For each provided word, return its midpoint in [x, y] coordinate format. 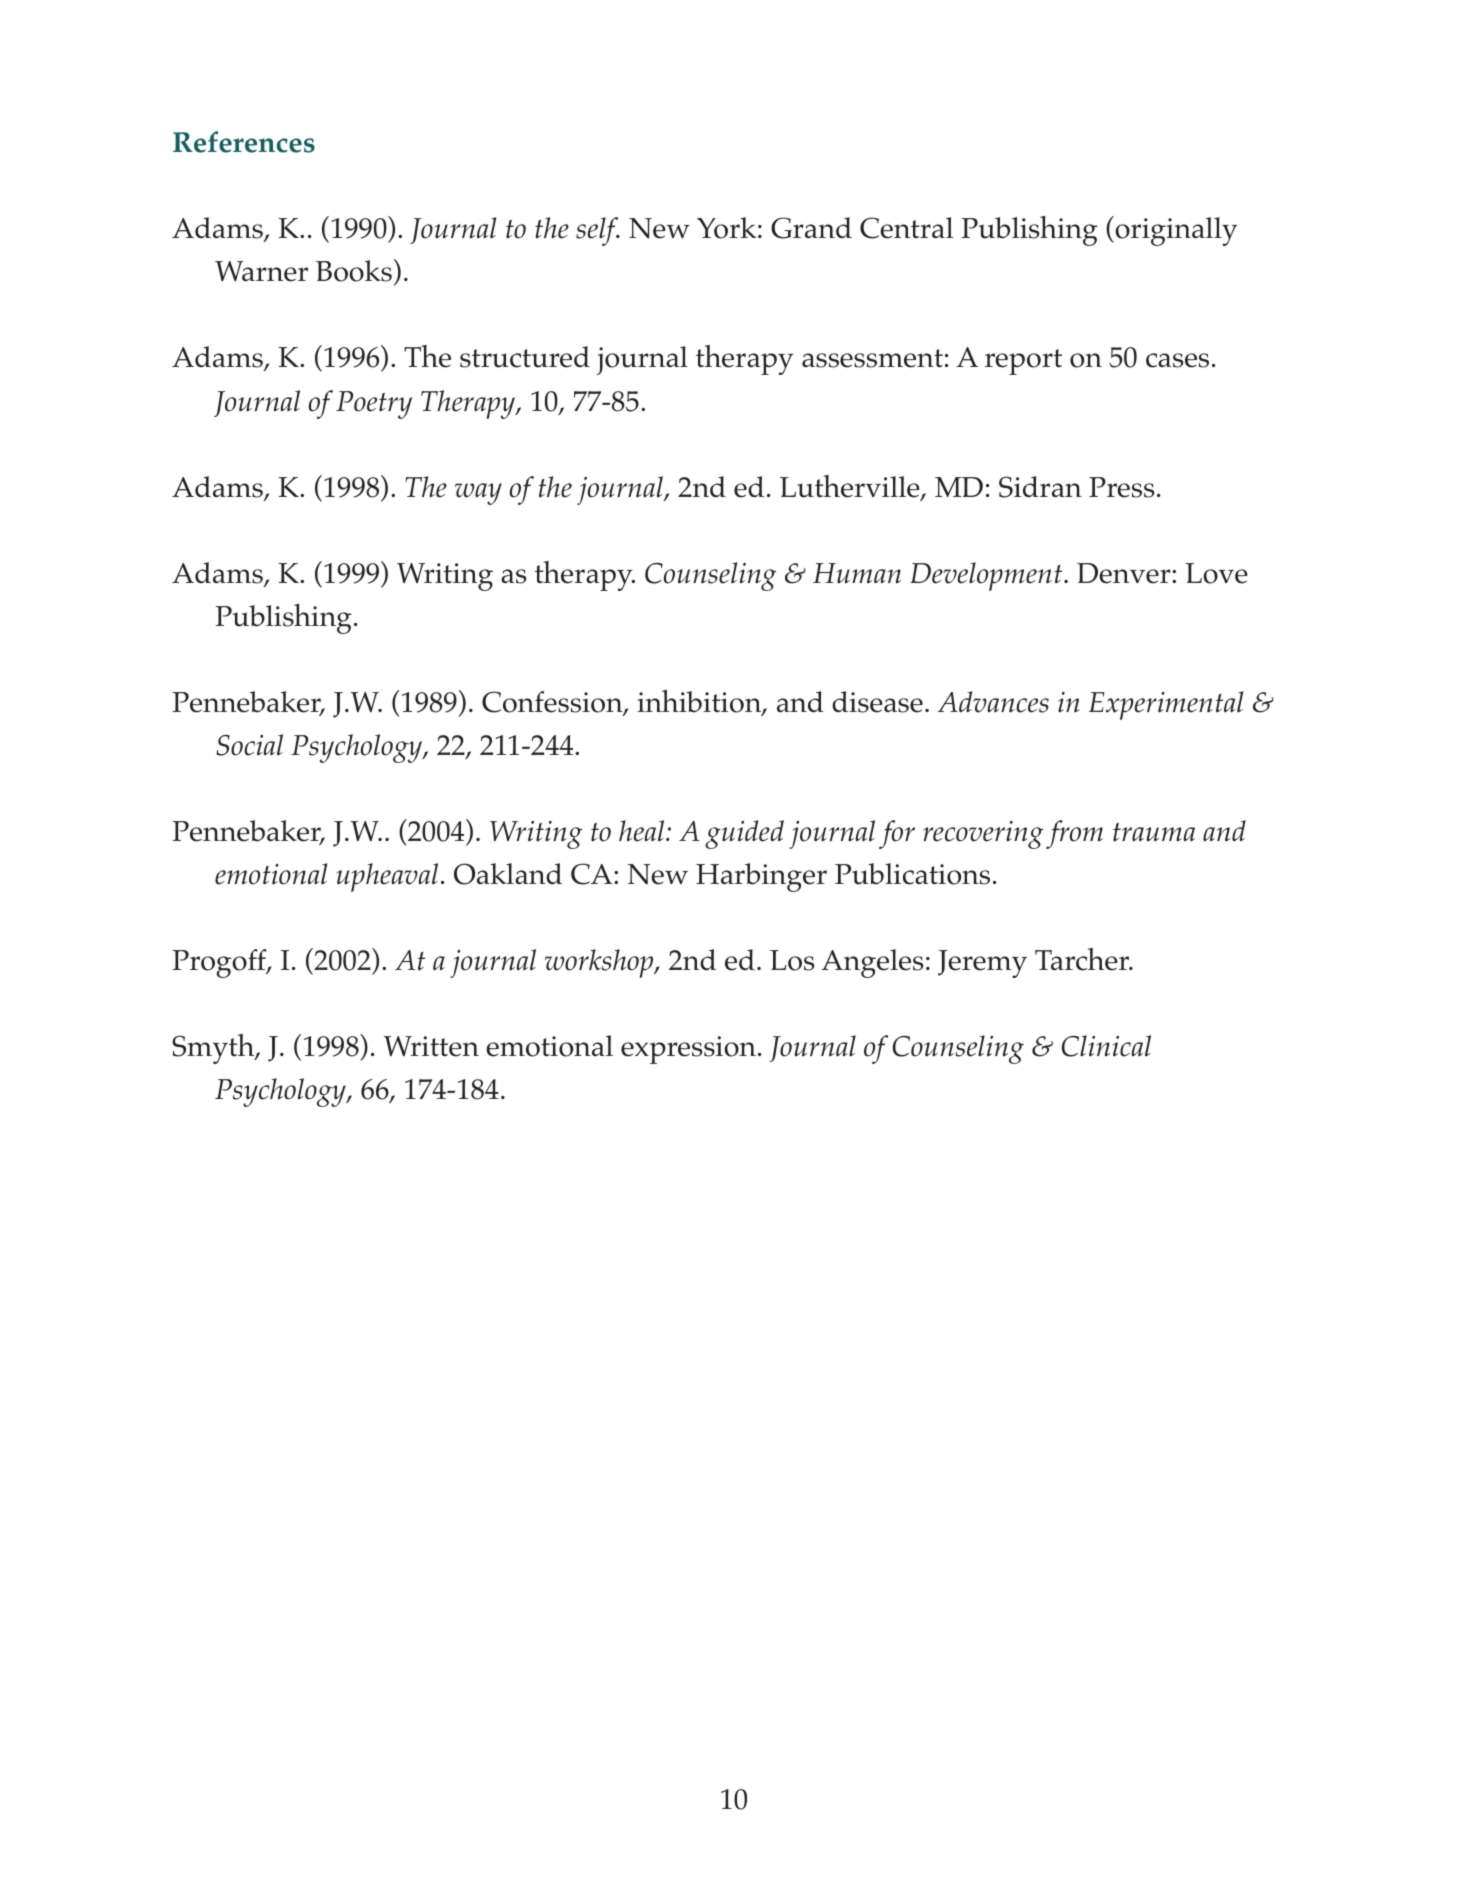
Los [792, 960]
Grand [811, 228]
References [244, 142]
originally [1175, 231]
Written [431, 1046]
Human [857, 573]
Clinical [1106, 1046]
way [478, 494]
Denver [1125, 573]
